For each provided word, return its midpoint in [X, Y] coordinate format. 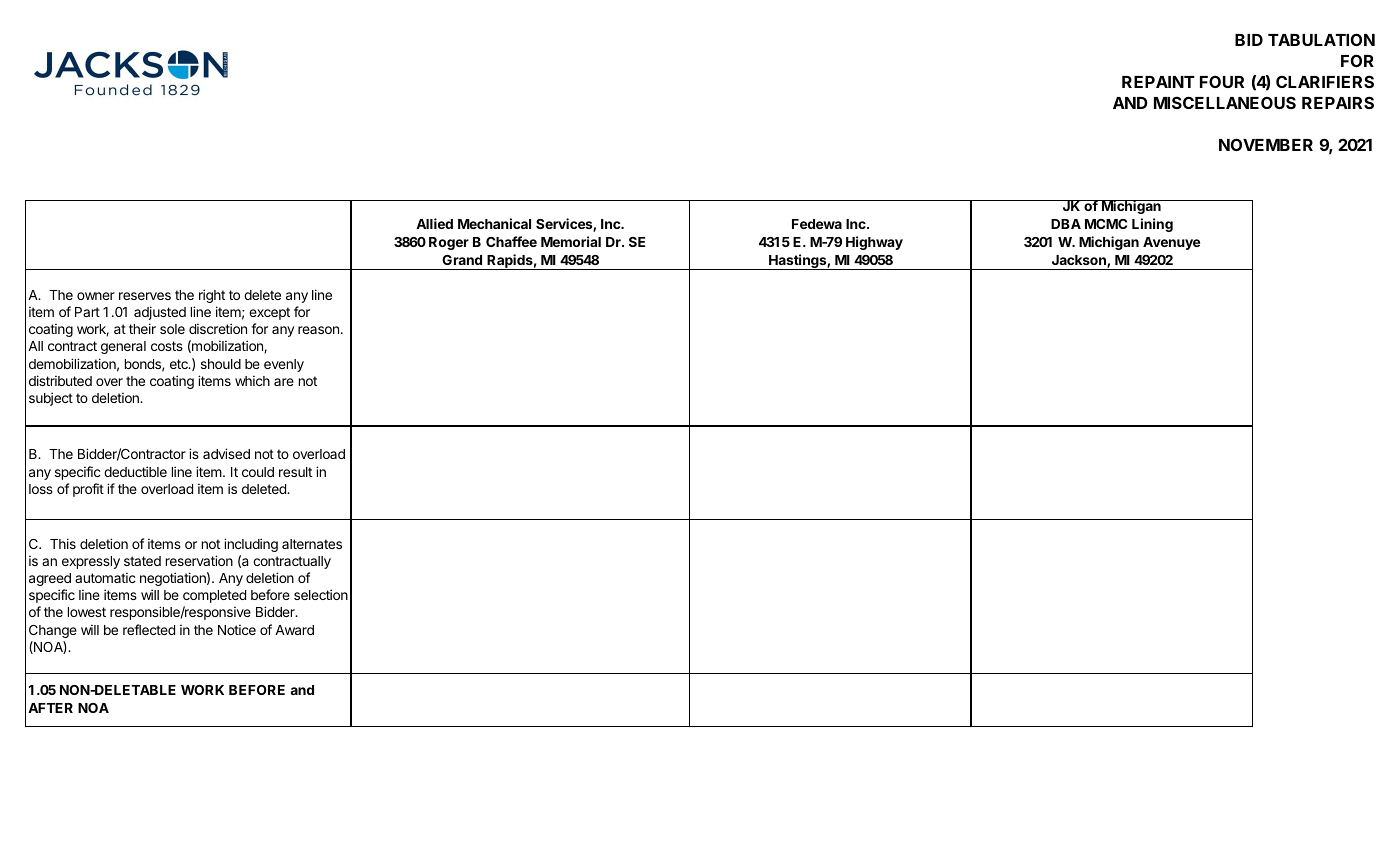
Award [294, 630]
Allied [434, 223]
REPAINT [1158, 82]
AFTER [50, 708]
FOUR [1222, 81]
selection [321, 594]
